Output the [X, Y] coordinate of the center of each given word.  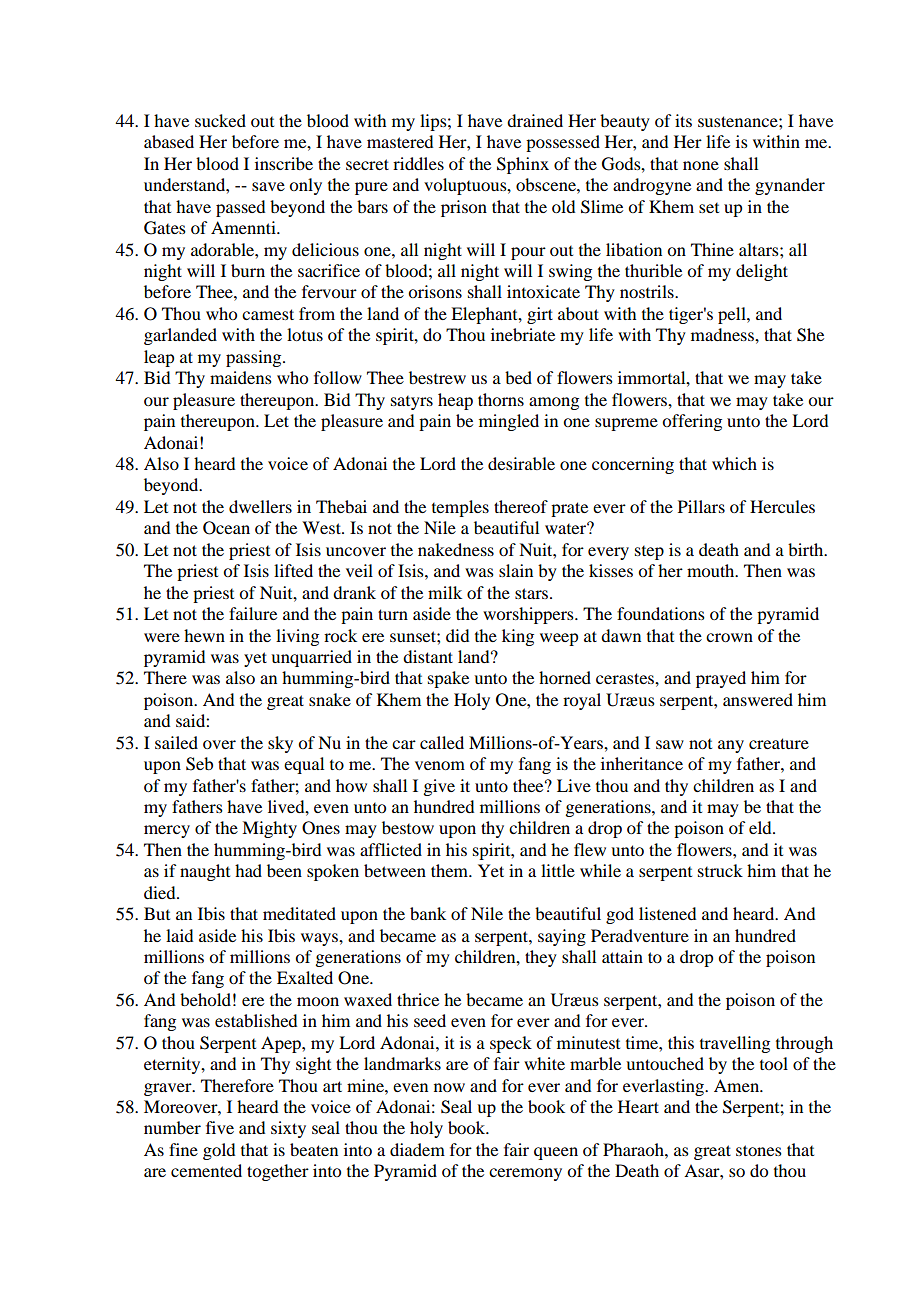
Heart [638, 1106]
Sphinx [523, 165]
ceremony [525, 1174]
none [701, 165]
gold [219, 1151]
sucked [220, 120]
